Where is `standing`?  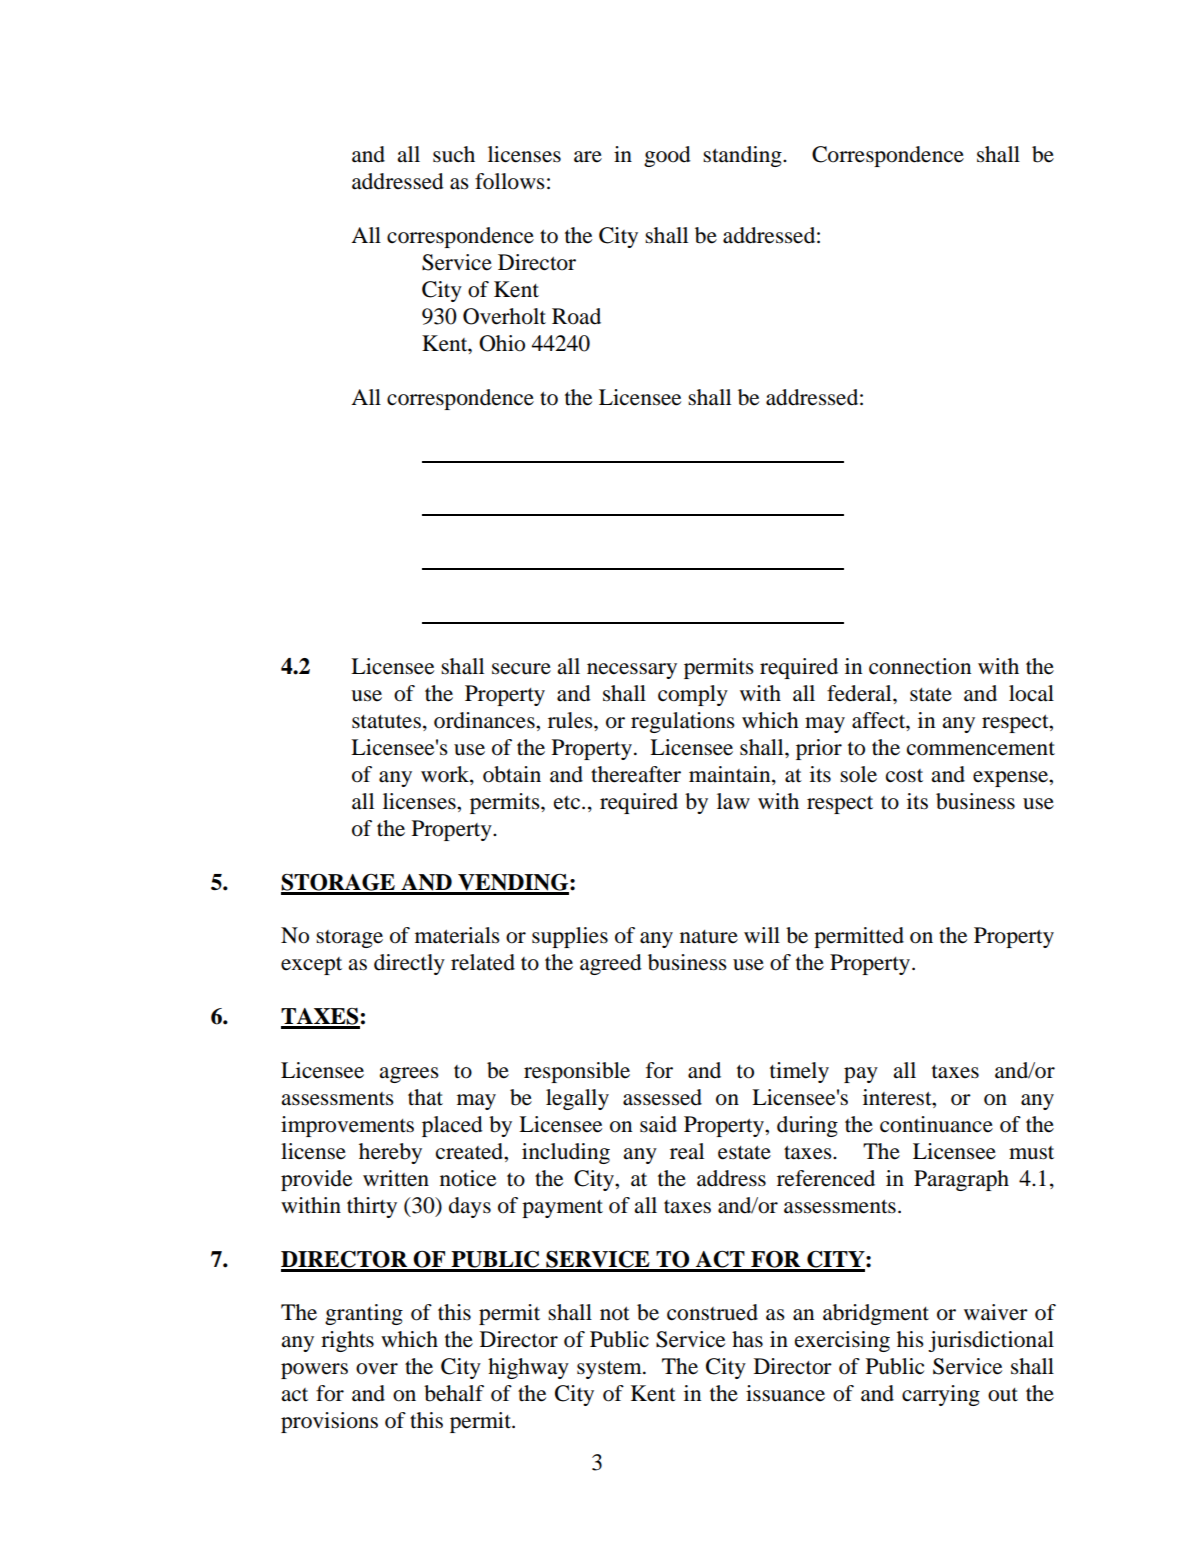 standing is located at coordinates (743, 156).
